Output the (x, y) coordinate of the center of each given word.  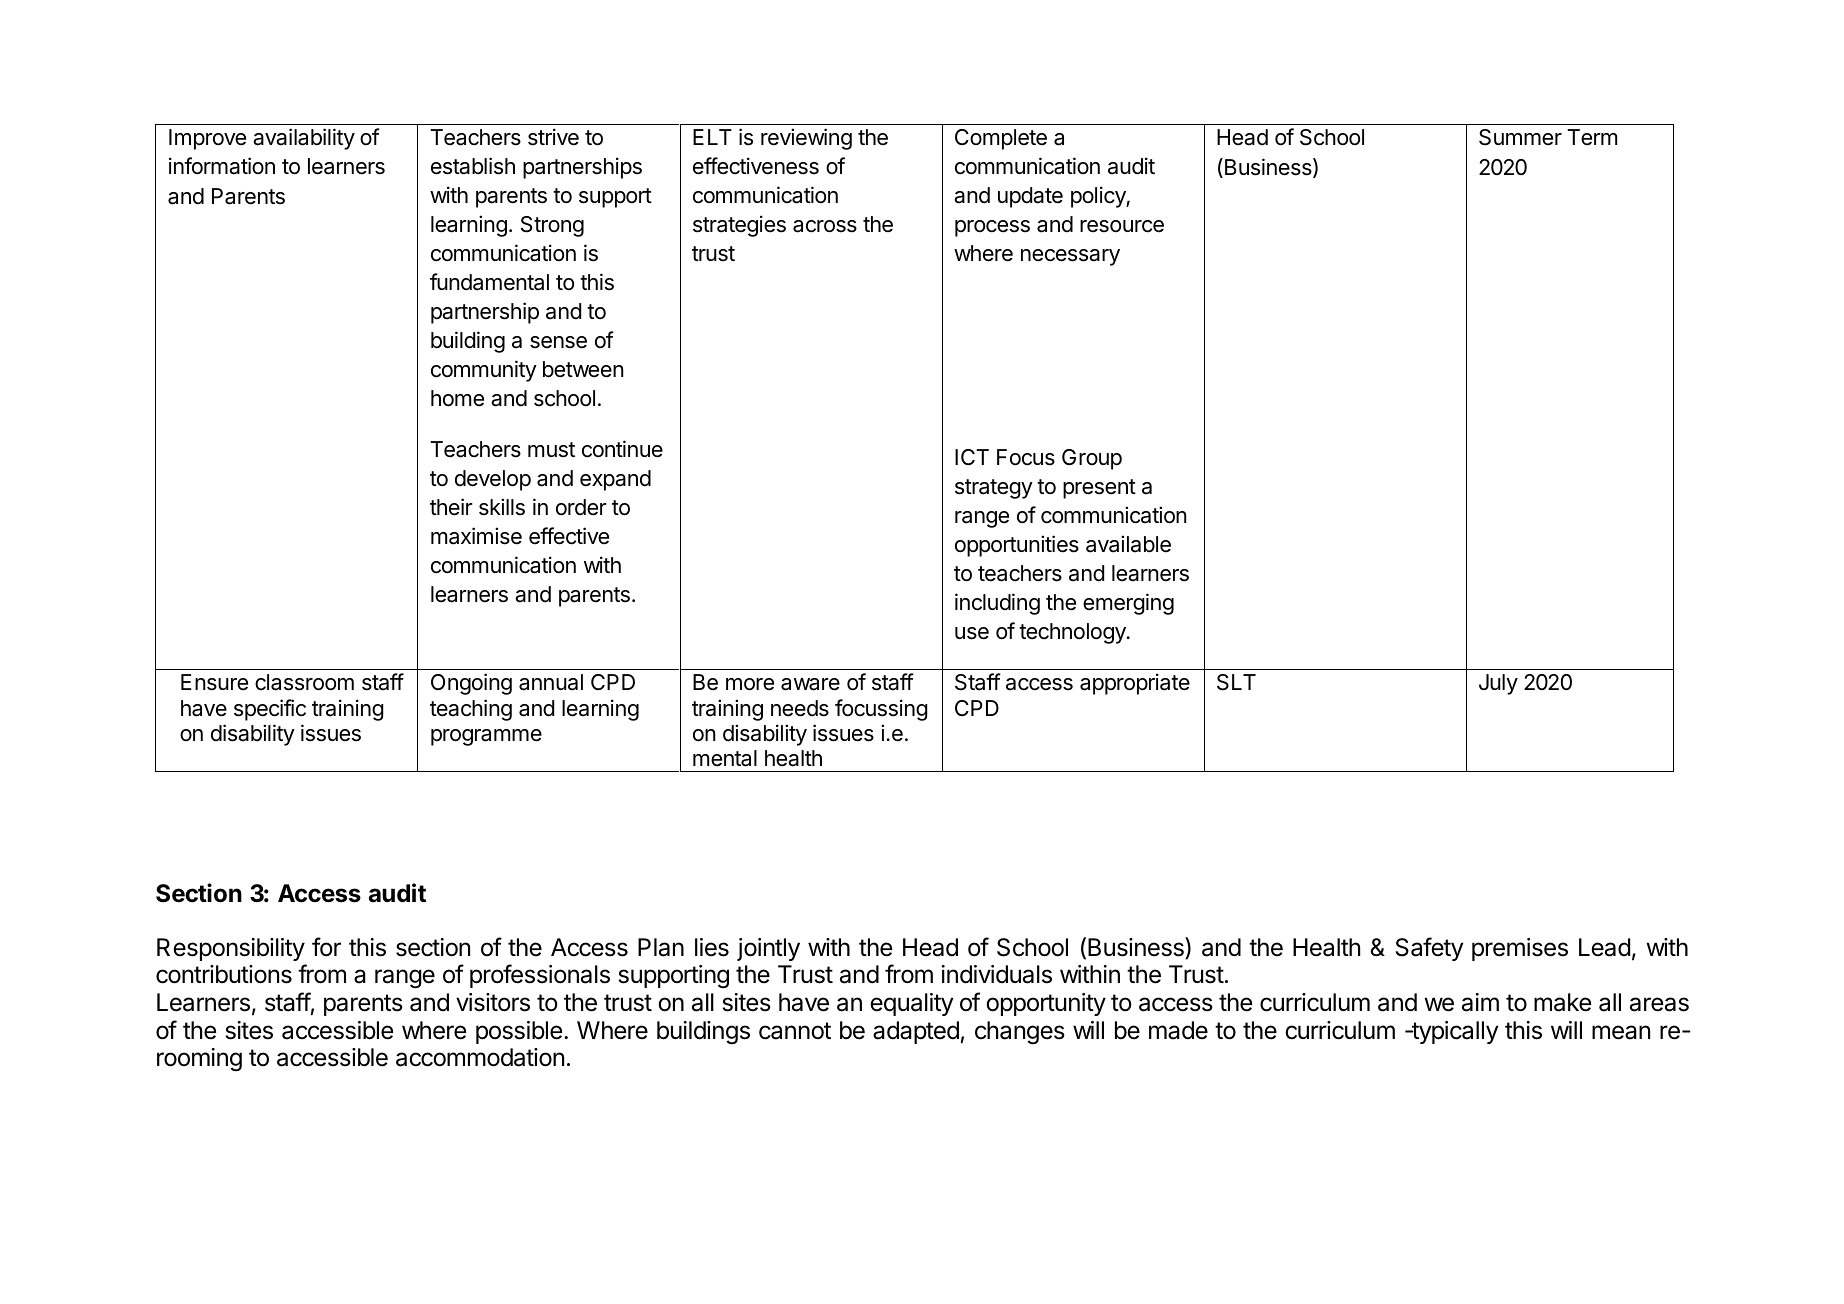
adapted (916, 1032)
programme (486, 737)
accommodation (480, 1057)
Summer (1520, 137)
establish (473, 166)
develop (493, 480)
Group (1092, 459)
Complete (1001, 139)
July (1498, 684)
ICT (972, 457)
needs (800, 708)
